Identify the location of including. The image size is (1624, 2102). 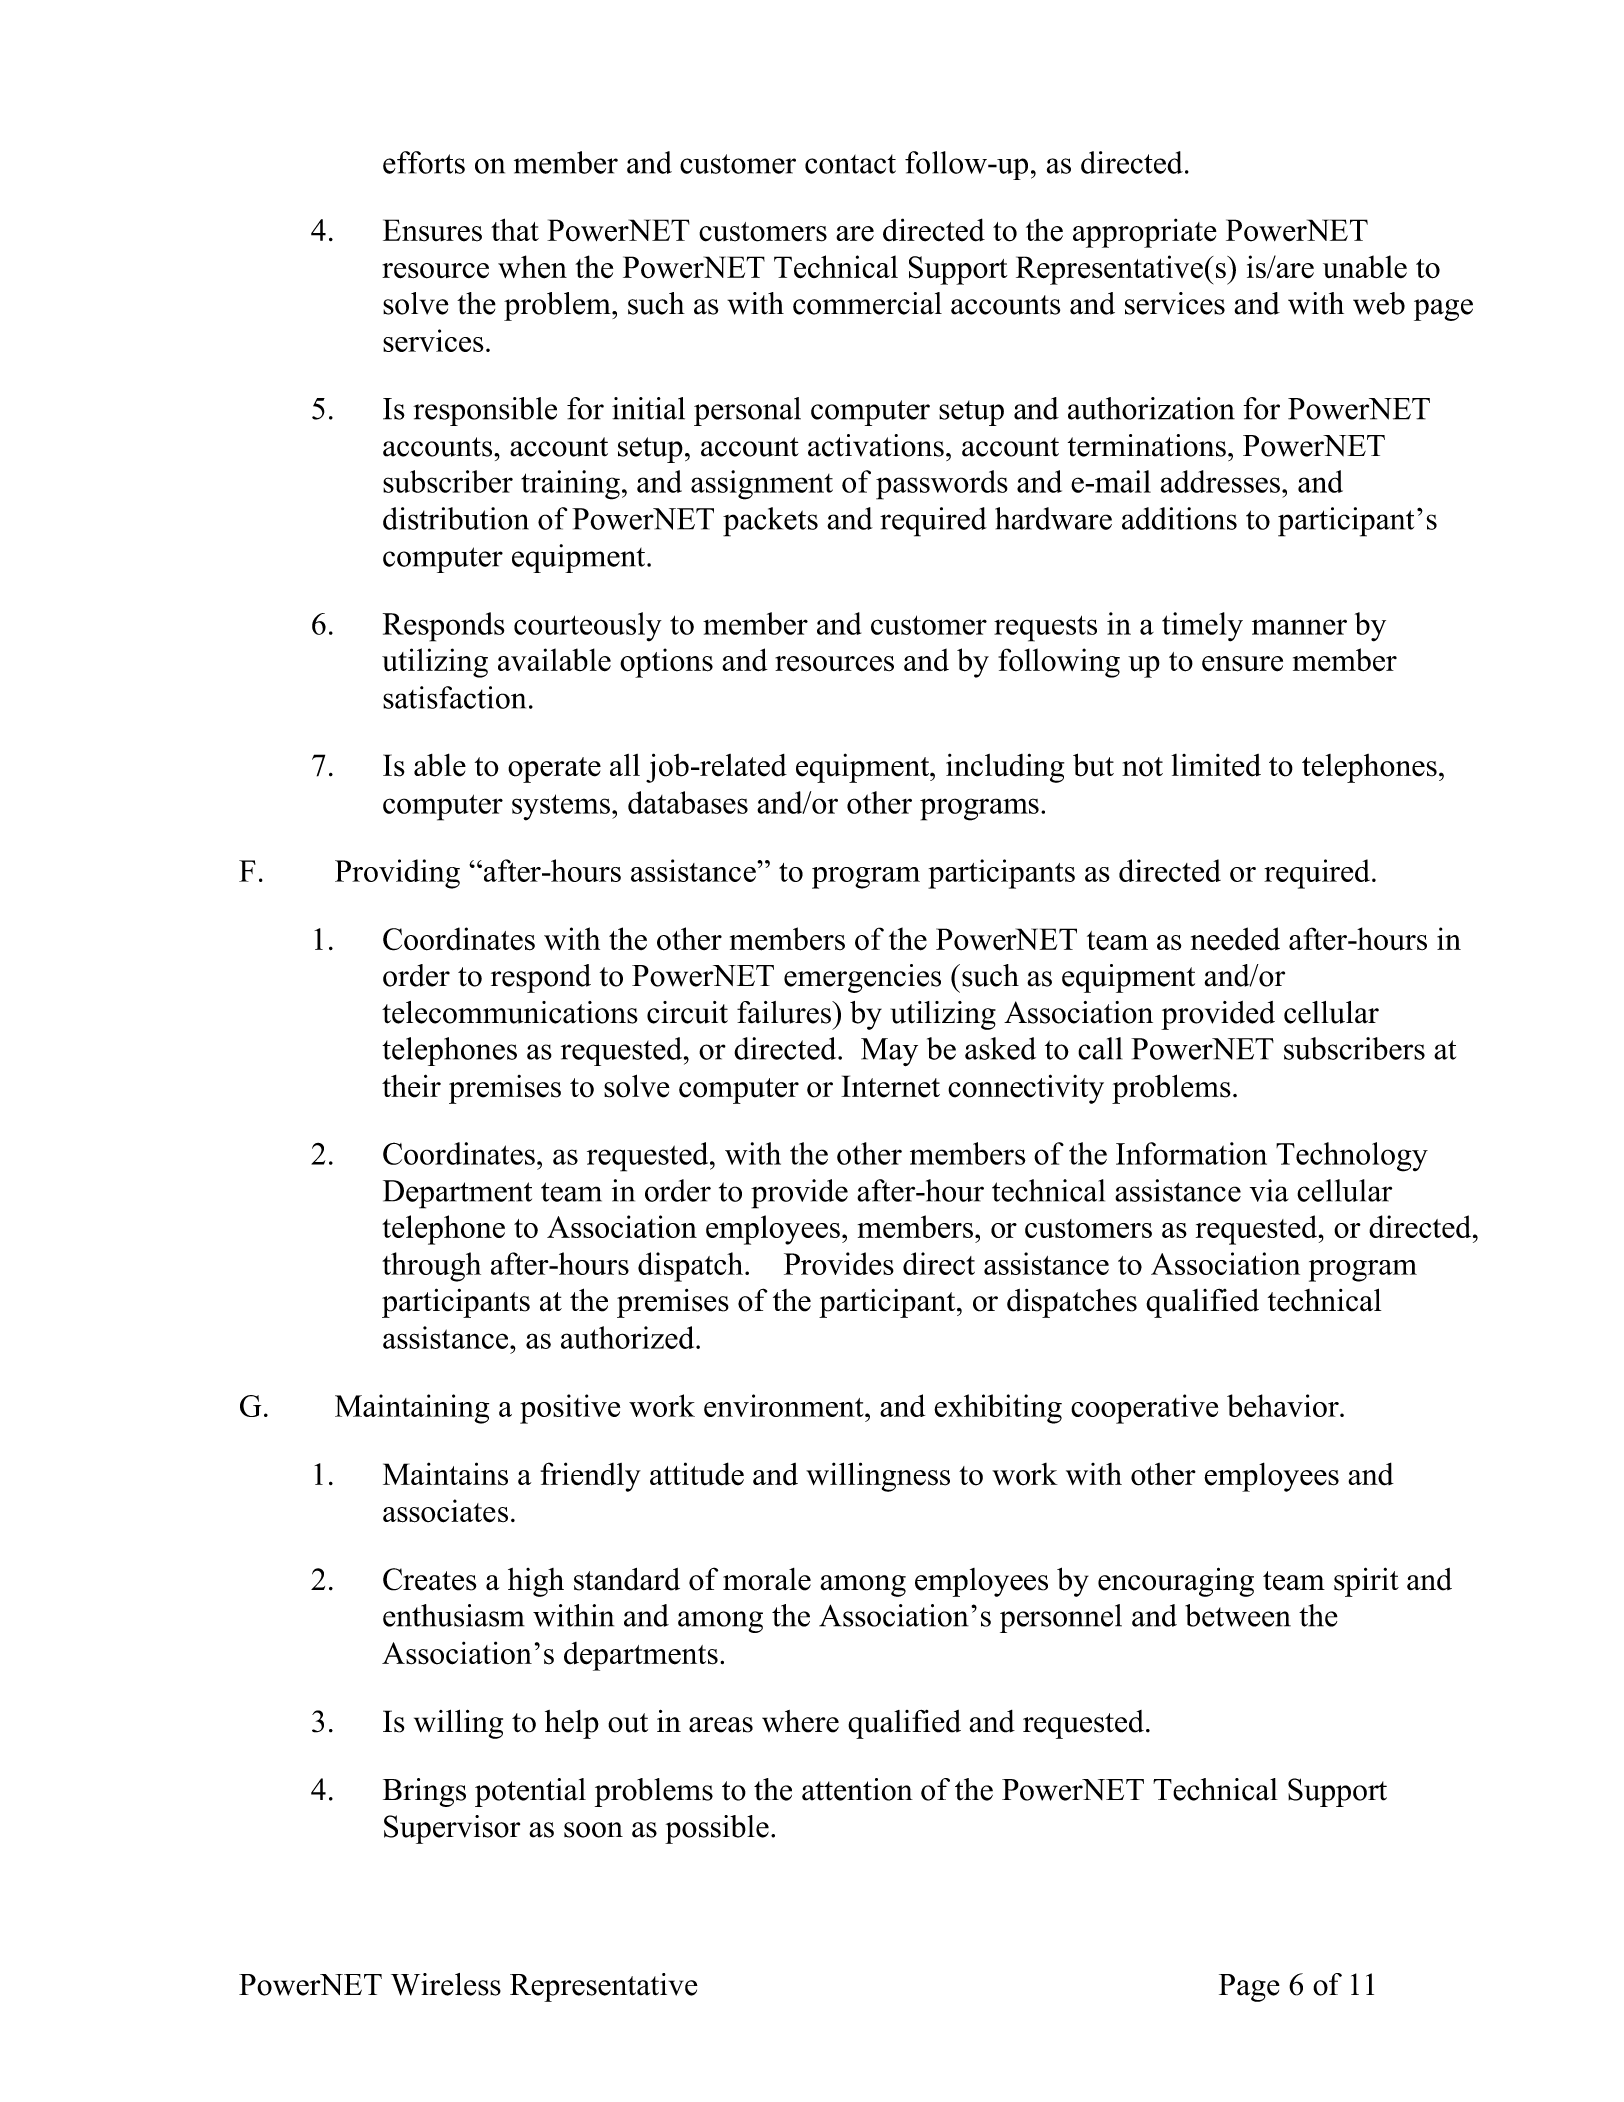
(1005, 768).
